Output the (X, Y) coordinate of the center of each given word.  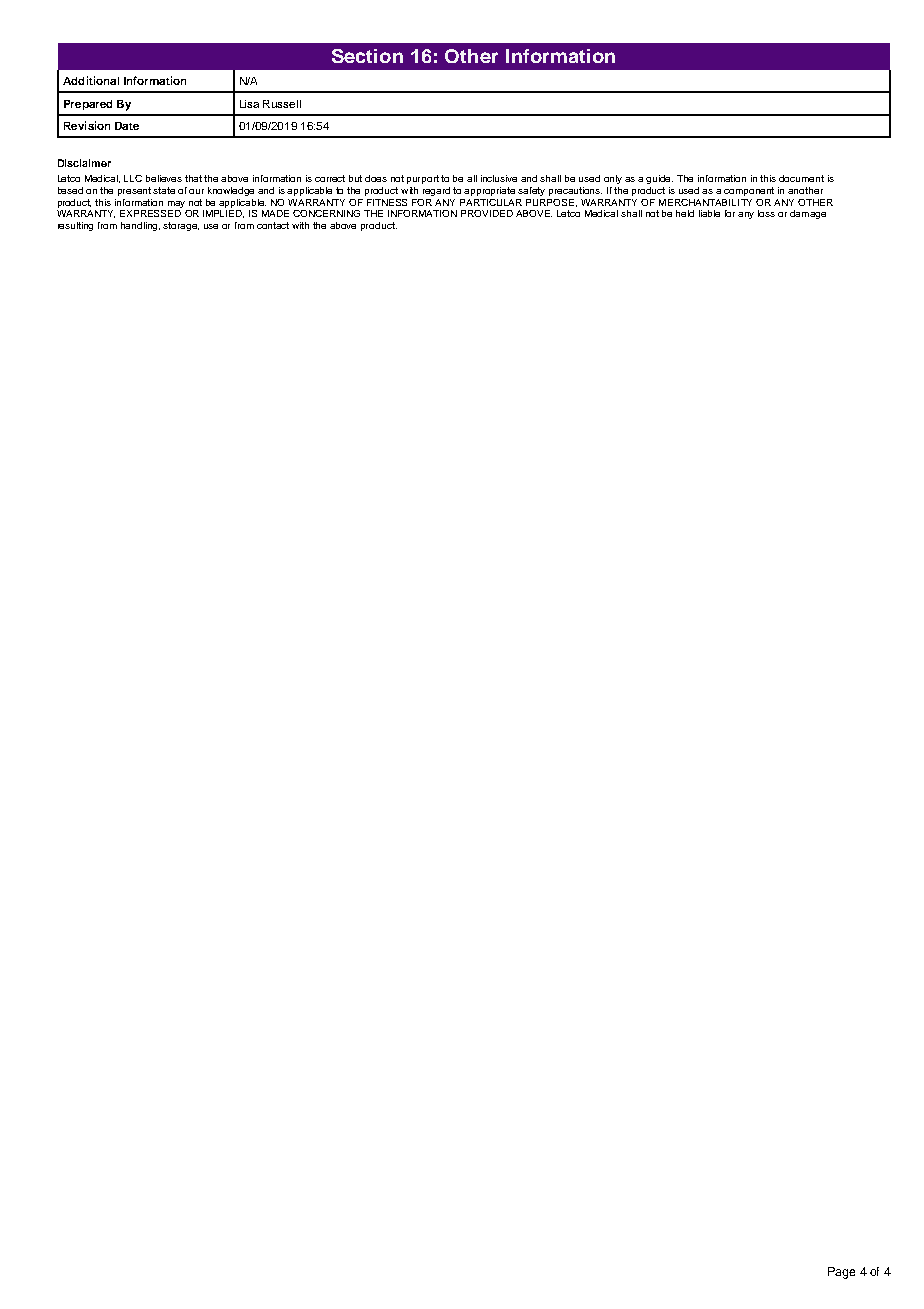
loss (766, 213)
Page (841, 1273)
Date (127, 126)
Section (367, 56)
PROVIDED (487, 213)
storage (181, 226)
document (801, 178)
